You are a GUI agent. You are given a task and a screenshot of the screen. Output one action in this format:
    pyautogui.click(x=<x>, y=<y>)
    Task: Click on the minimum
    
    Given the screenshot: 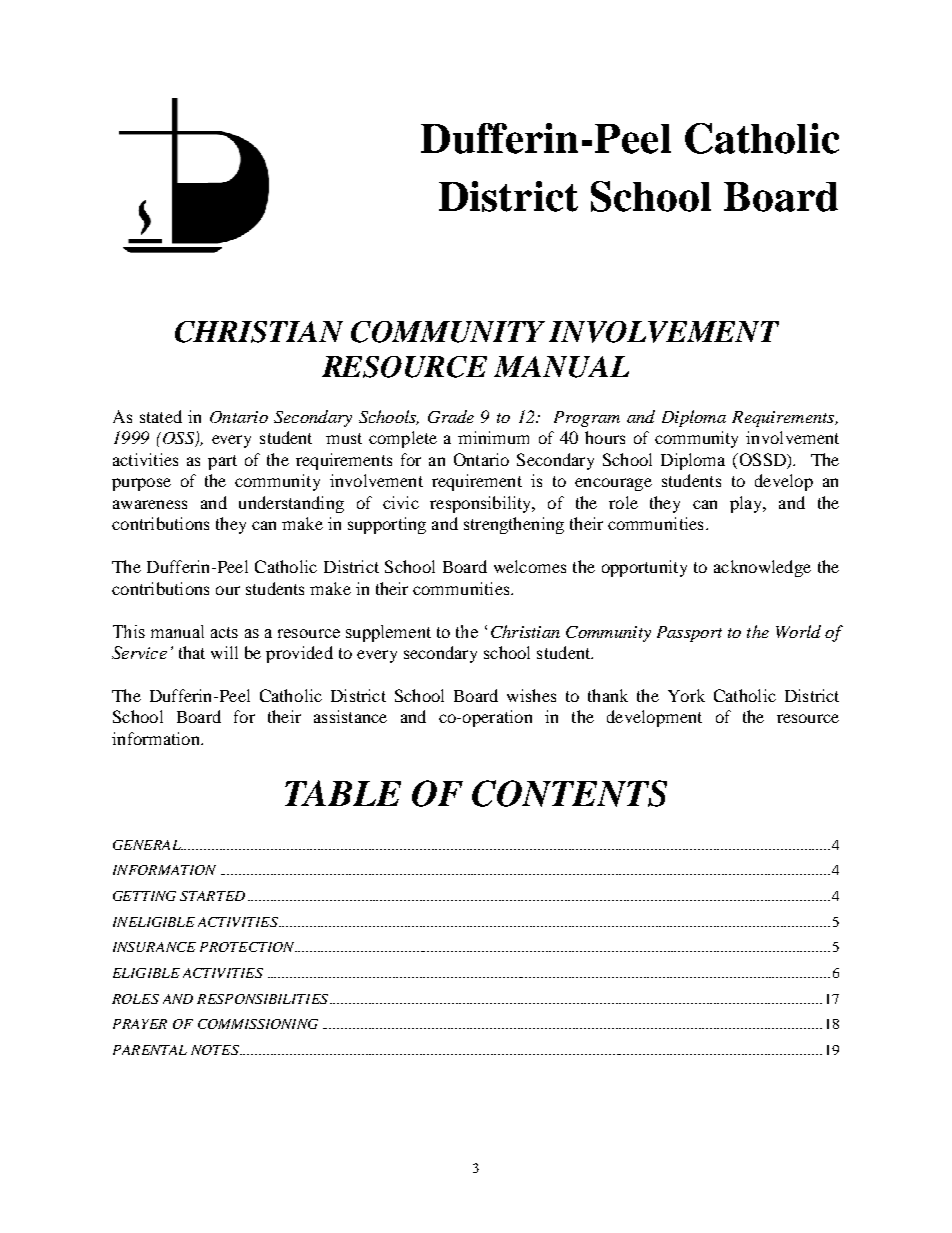 What is the action you would take?
    pyautogui.click(x=493, y=437)
